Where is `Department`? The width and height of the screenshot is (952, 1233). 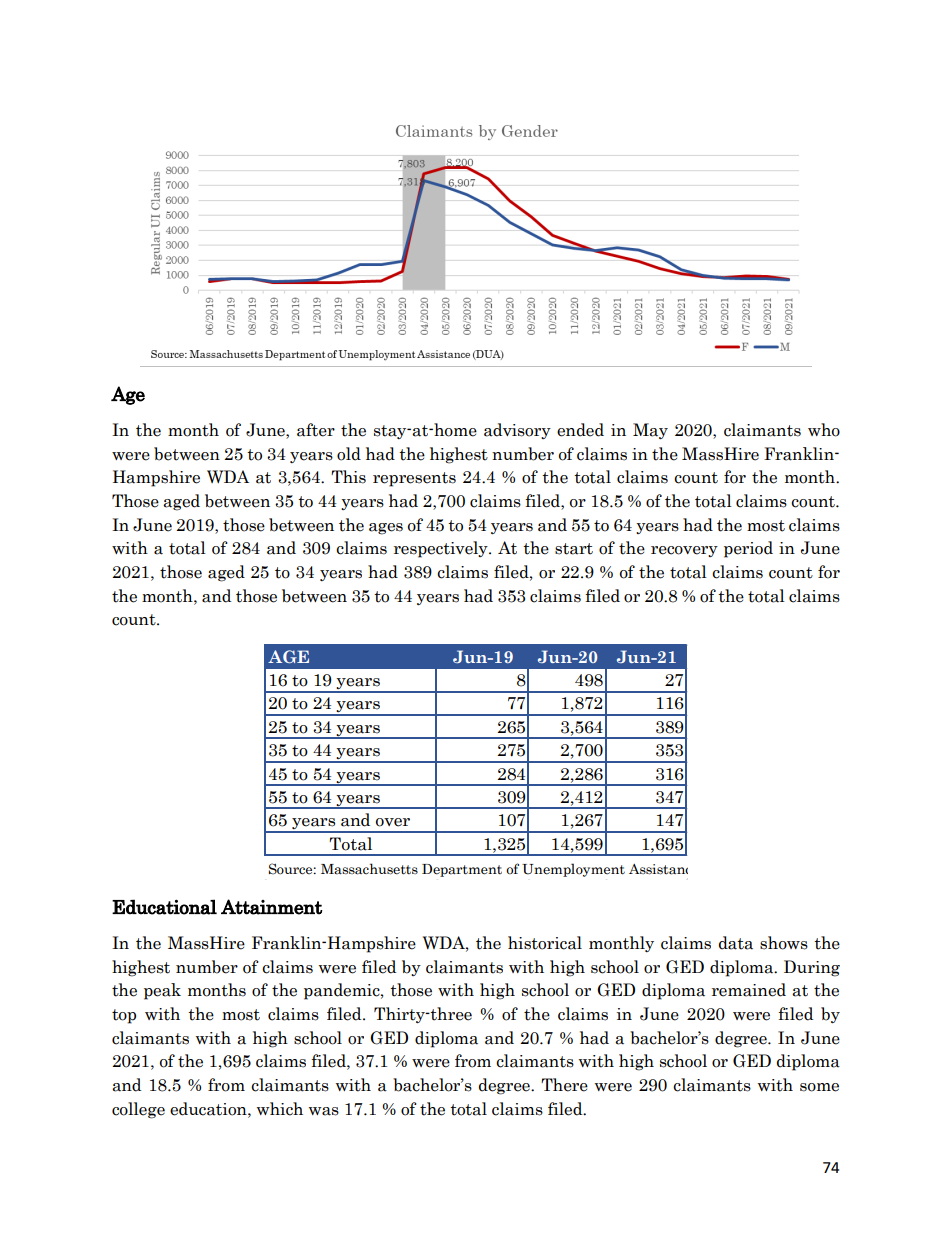 Department is located at coordinates (462, 870).
